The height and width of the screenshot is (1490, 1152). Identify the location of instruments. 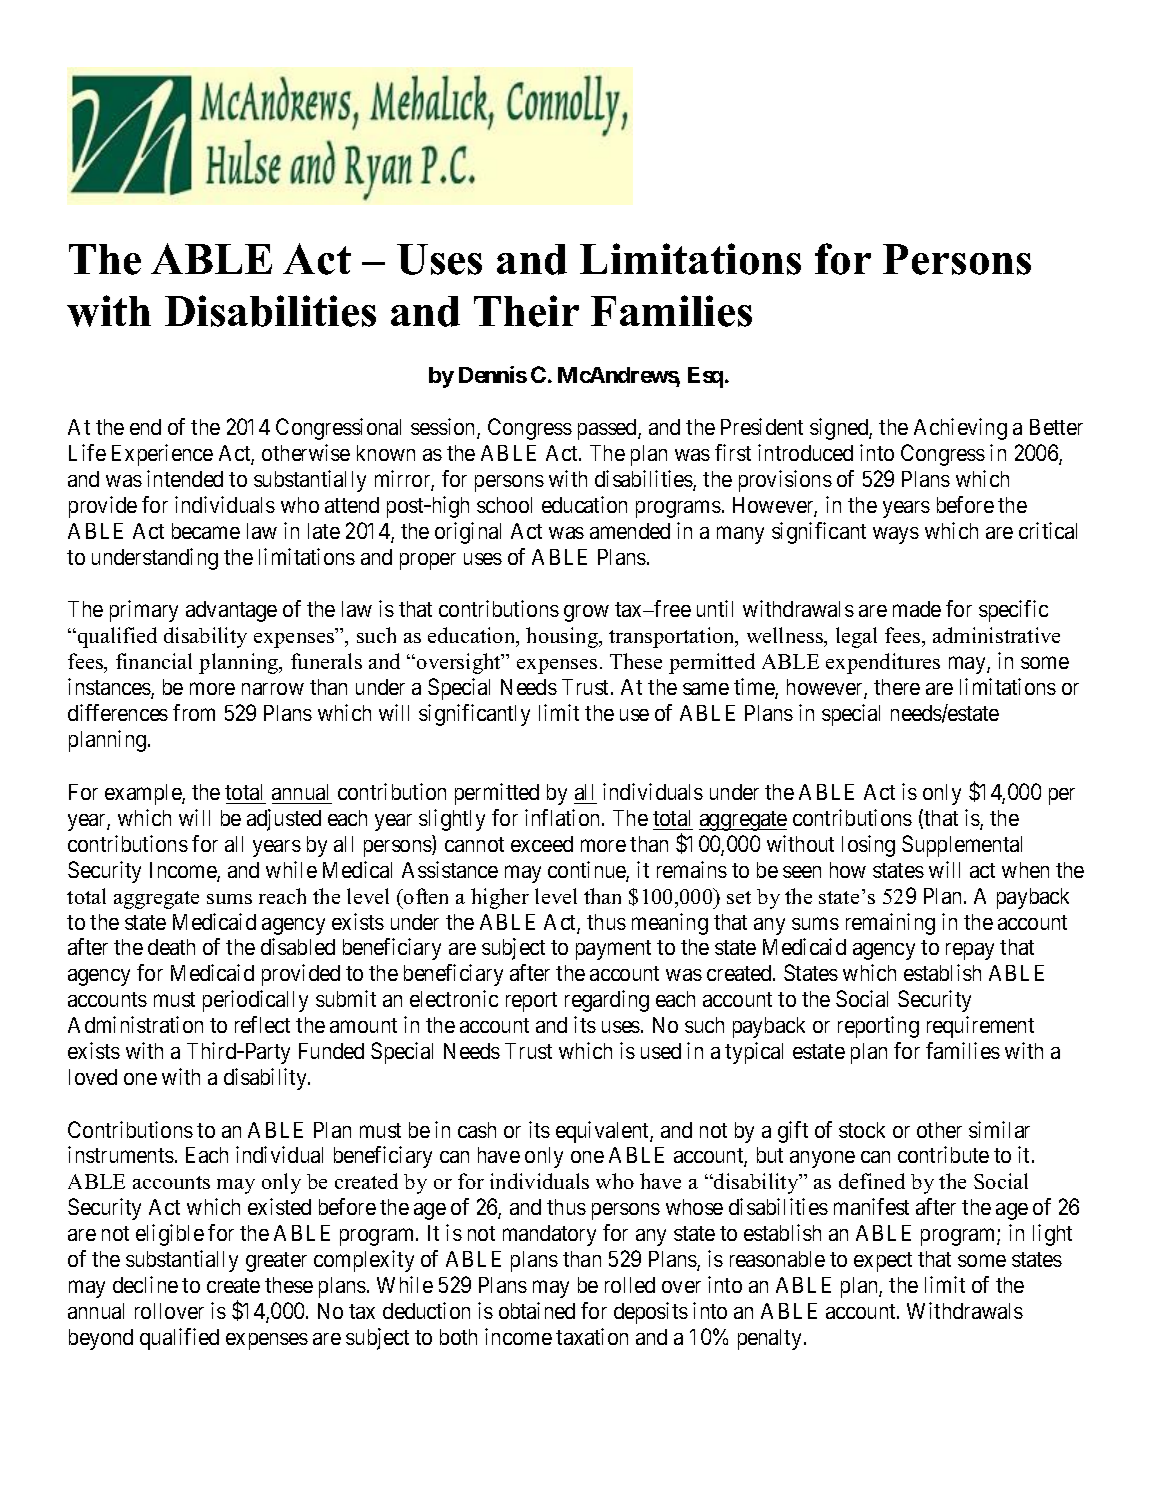
(121, 1154).
